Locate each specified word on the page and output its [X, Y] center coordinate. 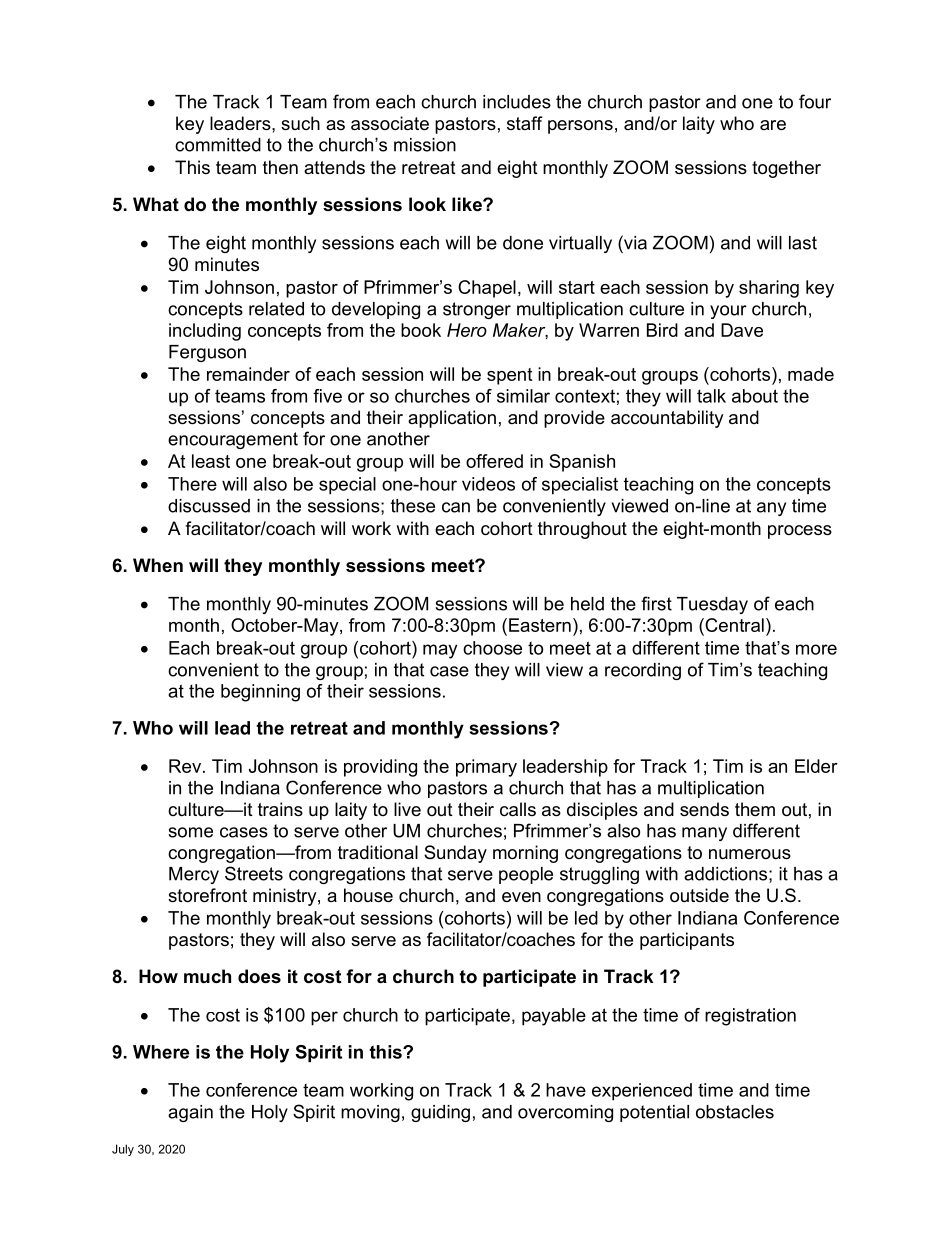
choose [492, 648]
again [190, 1113]
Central [733, 625]
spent [509, 376]
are [773, 125]
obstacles [735, 1112]
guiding [440, 1113]
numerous [750, 854]
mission [425, 145]
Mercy [194, 875]
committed [218, 145]
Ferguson [207, 353]
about [755, 396]
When [158, 565]
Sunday [455, 854]
